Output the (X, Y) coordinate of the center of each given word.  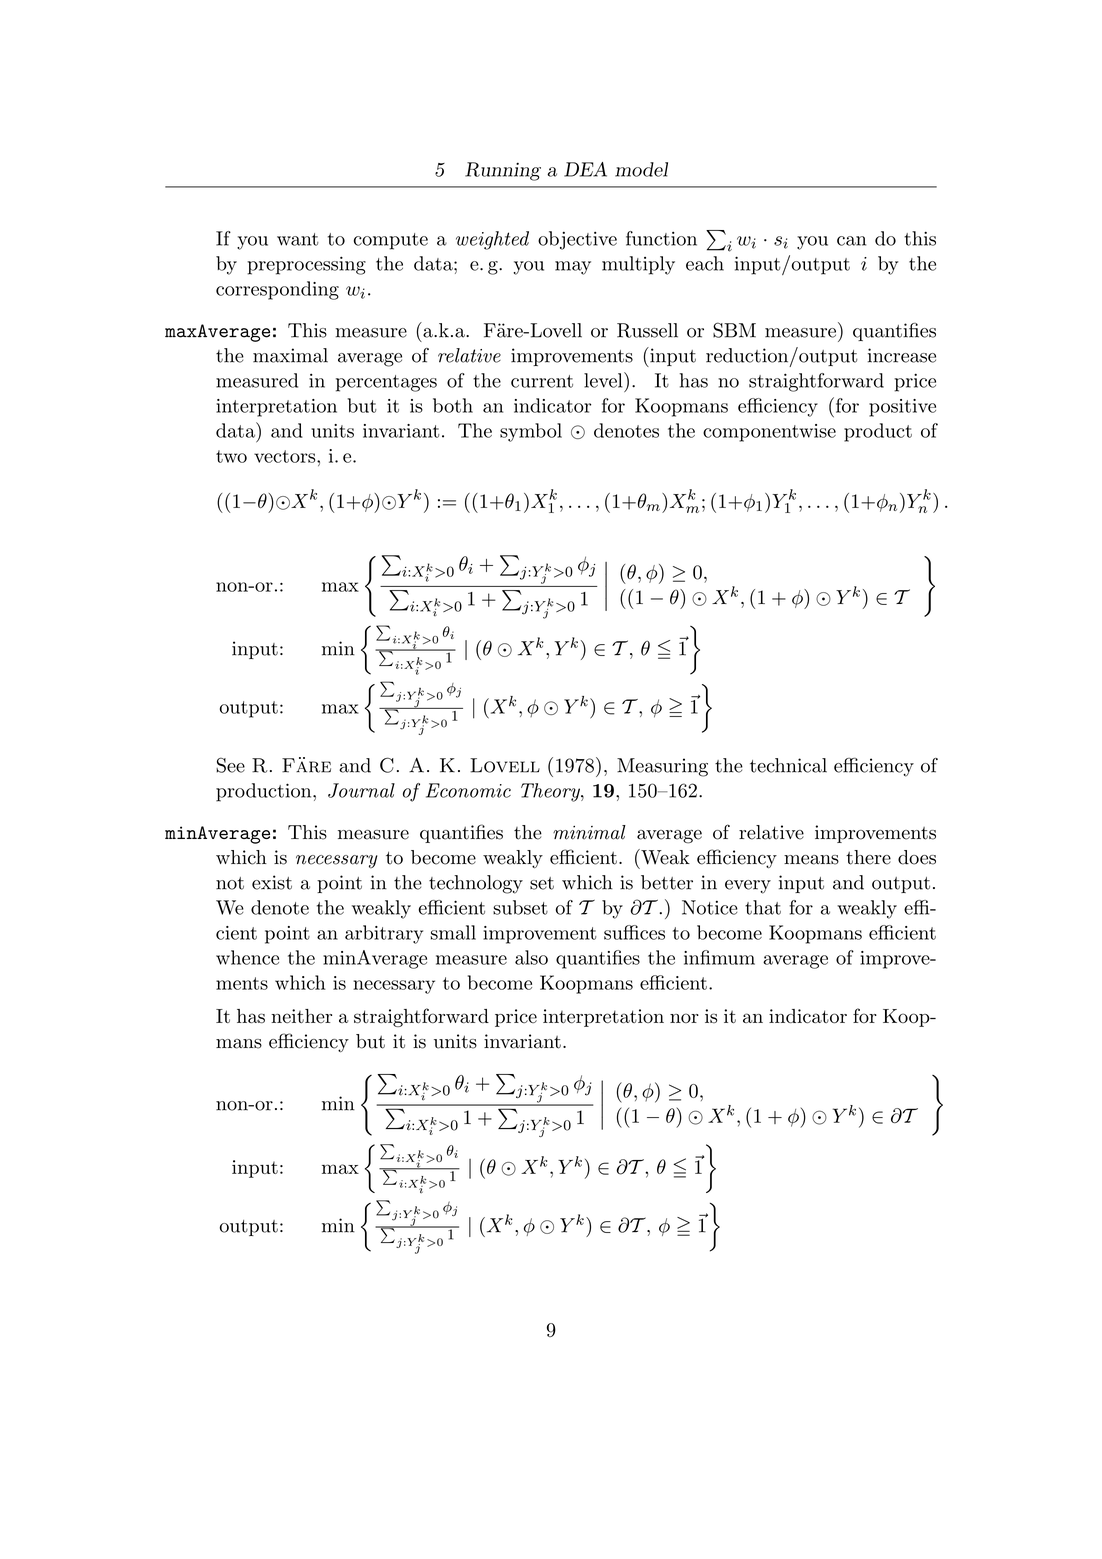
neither (301, 1016)
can (851, 241)
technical (788, 765)
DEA (585, 169)
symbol (531, 432)
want (298, 239)
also (531, 957)
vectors (286, 456)
